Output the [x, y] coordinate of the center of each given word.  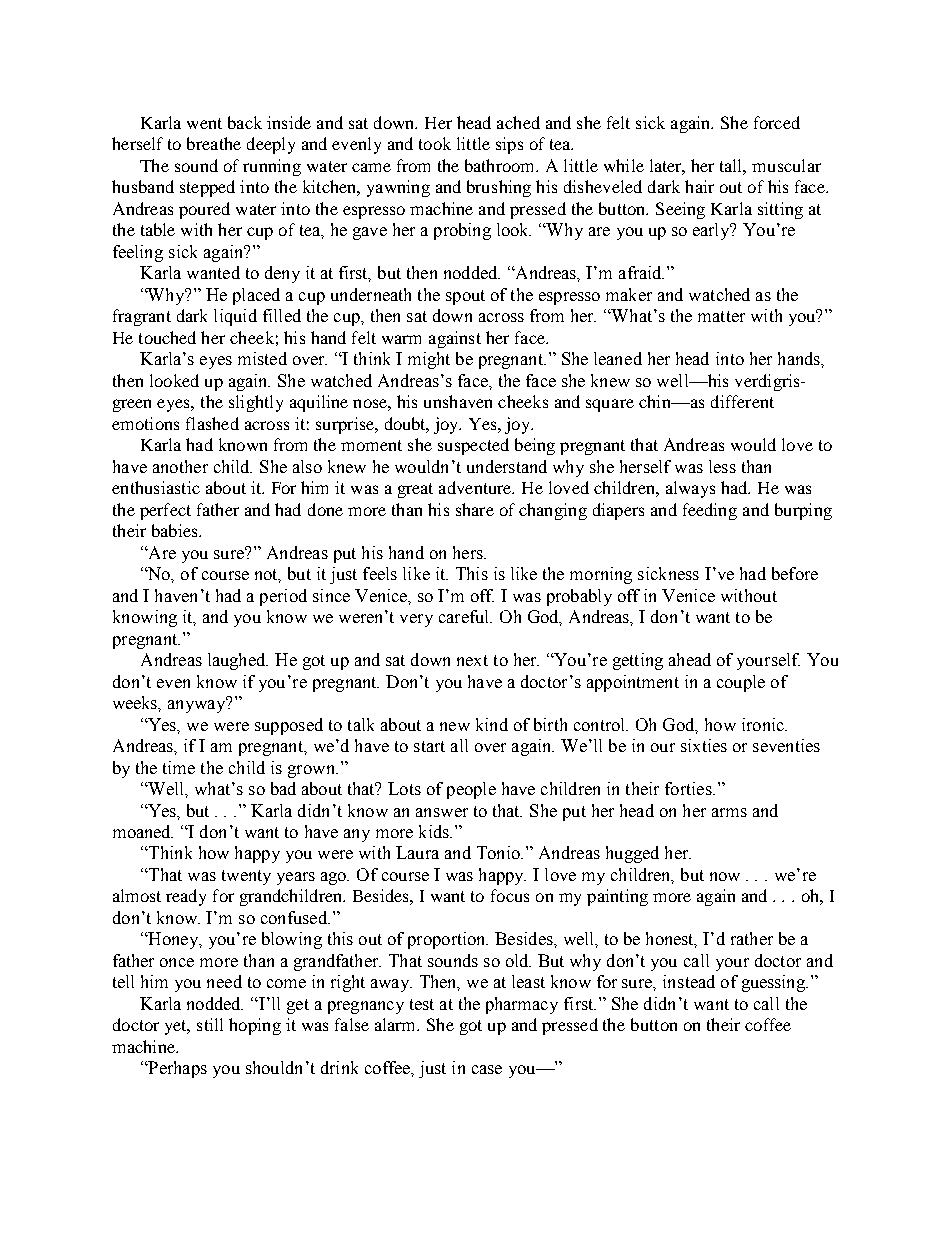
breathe [214, 143]
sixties [704, 745]
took [435, 143]
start [429, 746]
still [210, 1024]
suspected [473, 446]
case [487, 1069]
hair [699, 186]
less [722, 466]
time [179, 767]
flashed [212, 423]
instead [689, 981]
